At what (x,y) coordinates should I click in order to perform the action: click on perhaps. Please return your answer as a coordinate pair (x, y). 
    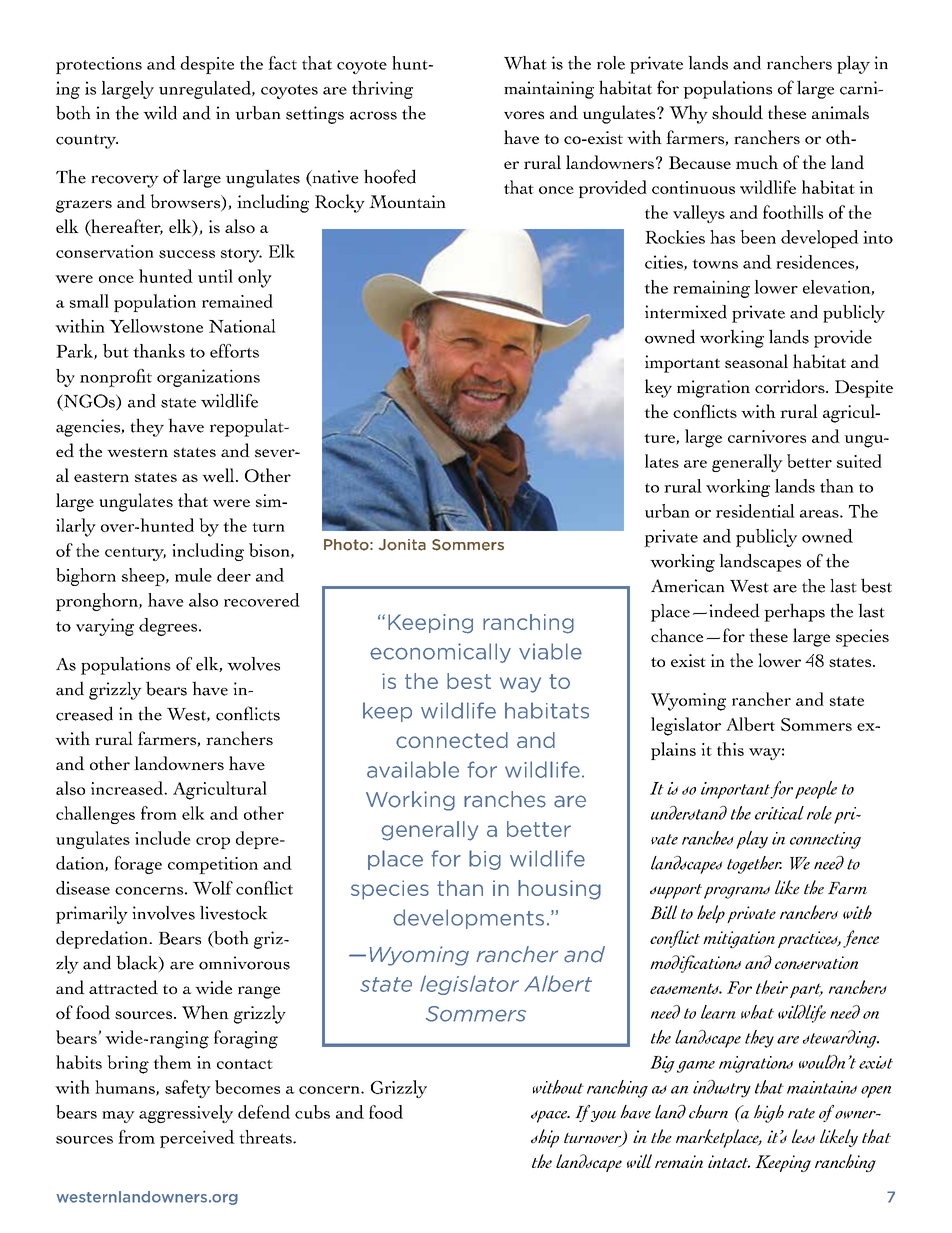
    Looking at the image, I should click on (794, 612).
